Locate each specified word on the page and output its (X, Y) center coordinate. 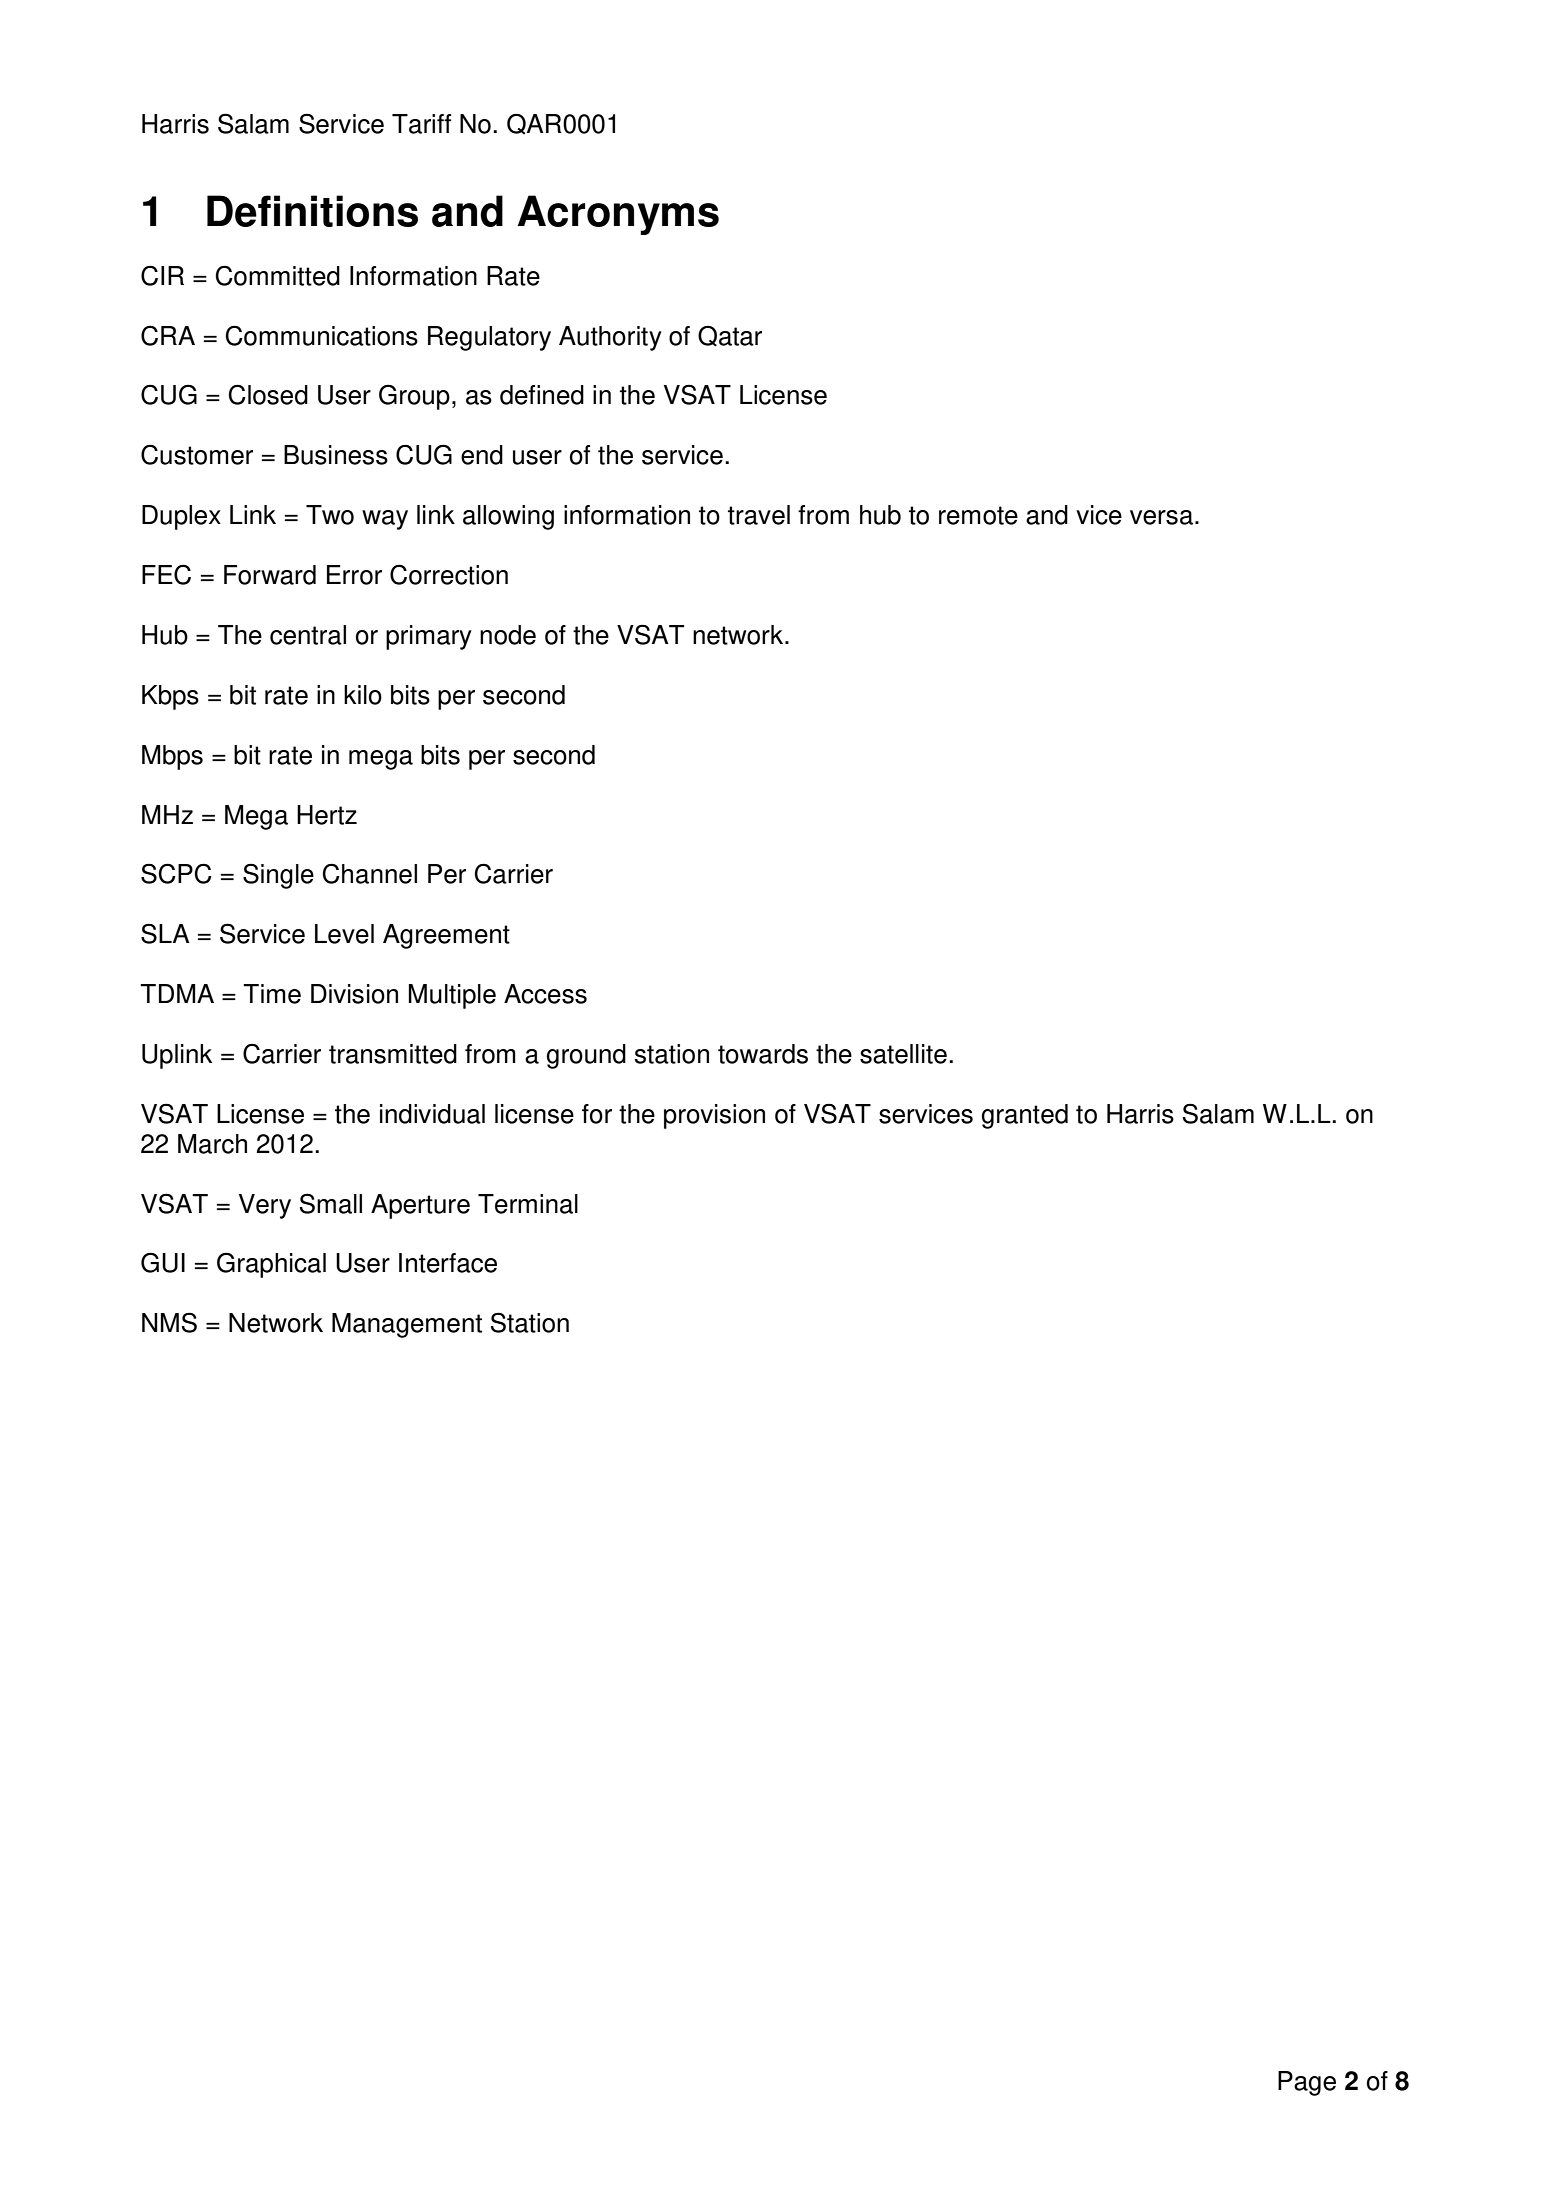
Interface (448, 1263)
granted (1024, 1116)
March (212, 1144)
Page (1307, 2083)
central (308, 635)
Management (407, 1325)
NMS (169, 1322)
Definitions (312, 211)
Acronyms (618, 215)
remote (978, 515)
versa (1161, 517)
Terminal (528, 1204)
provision (714, 1116)
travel (759, 515)
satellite (903, 1054)
